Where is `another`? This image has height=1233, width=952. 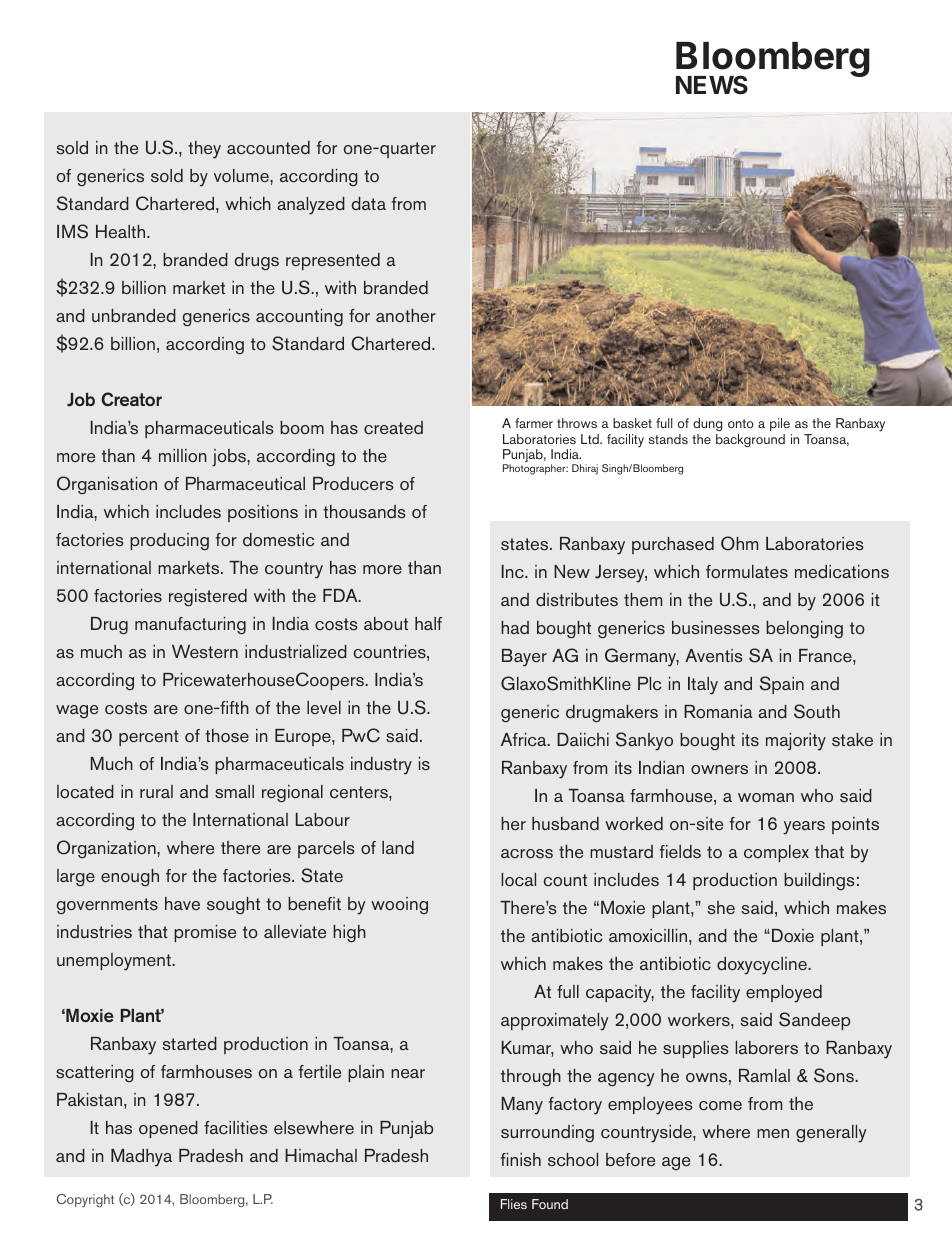 another is located at coordinates (406, 315).
